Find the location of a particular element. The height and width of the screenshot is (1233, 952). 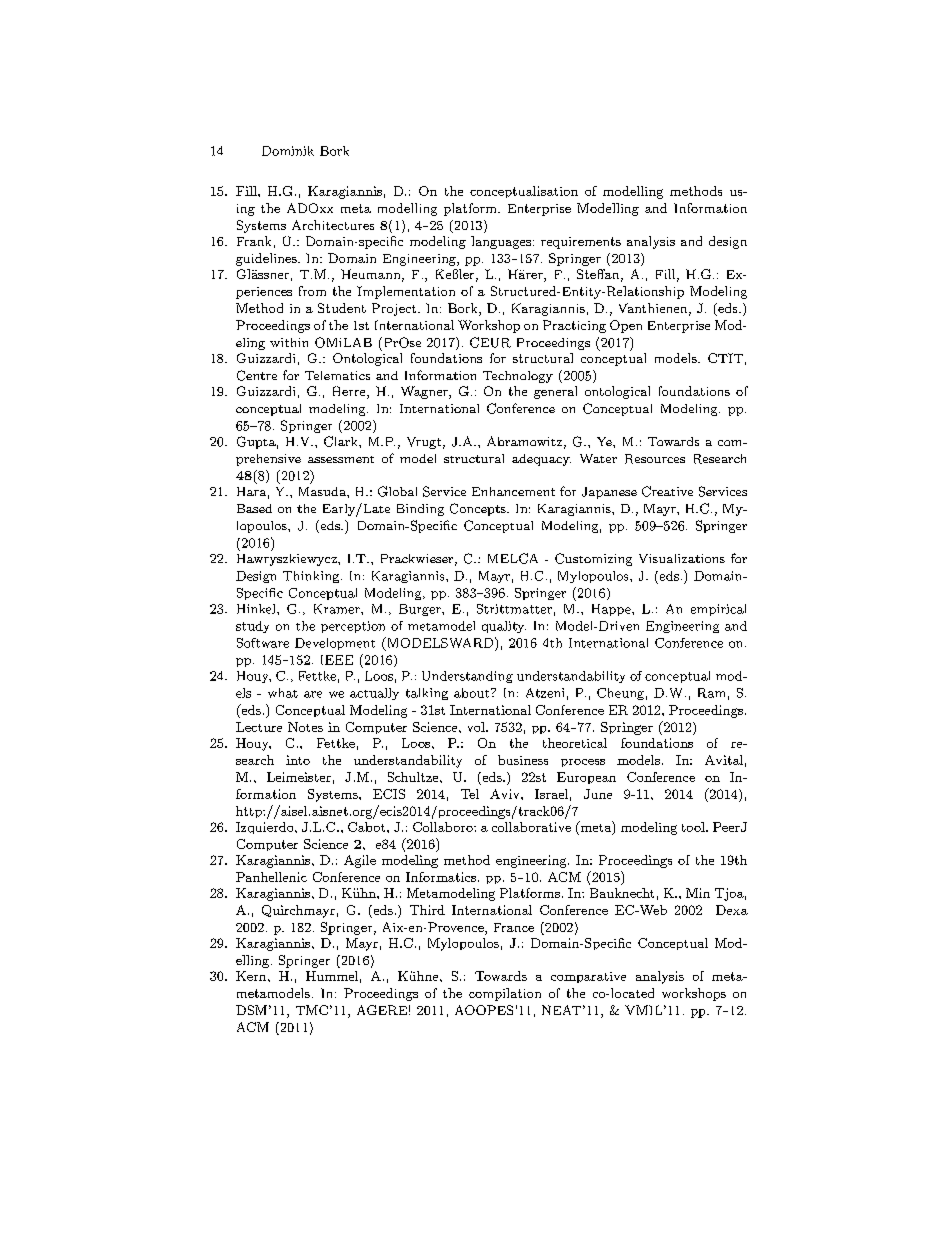

June is located at coordinates (598, 794).
